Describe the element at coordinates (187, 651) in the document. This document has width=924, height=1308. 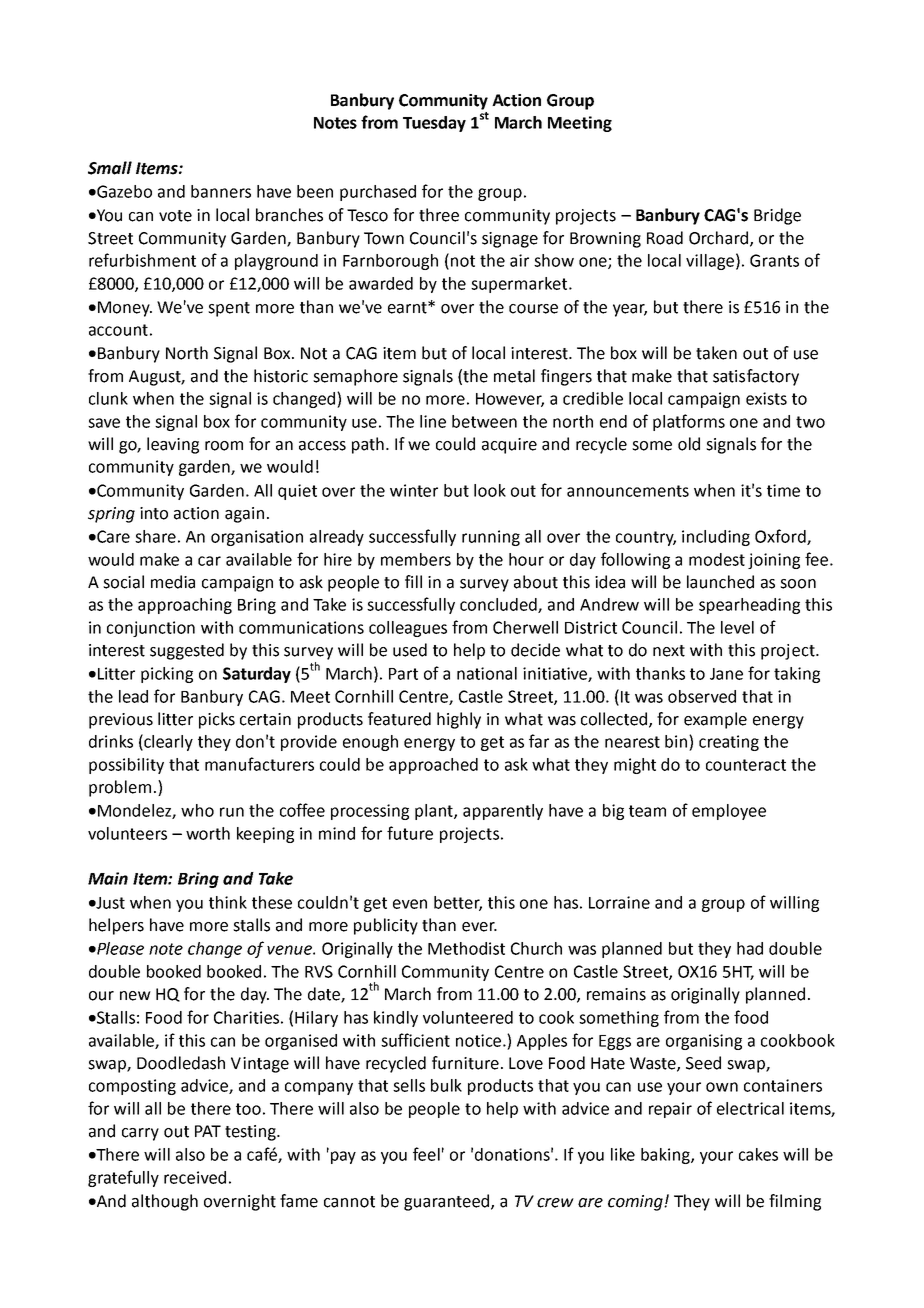
I see `suggested` at that location.
